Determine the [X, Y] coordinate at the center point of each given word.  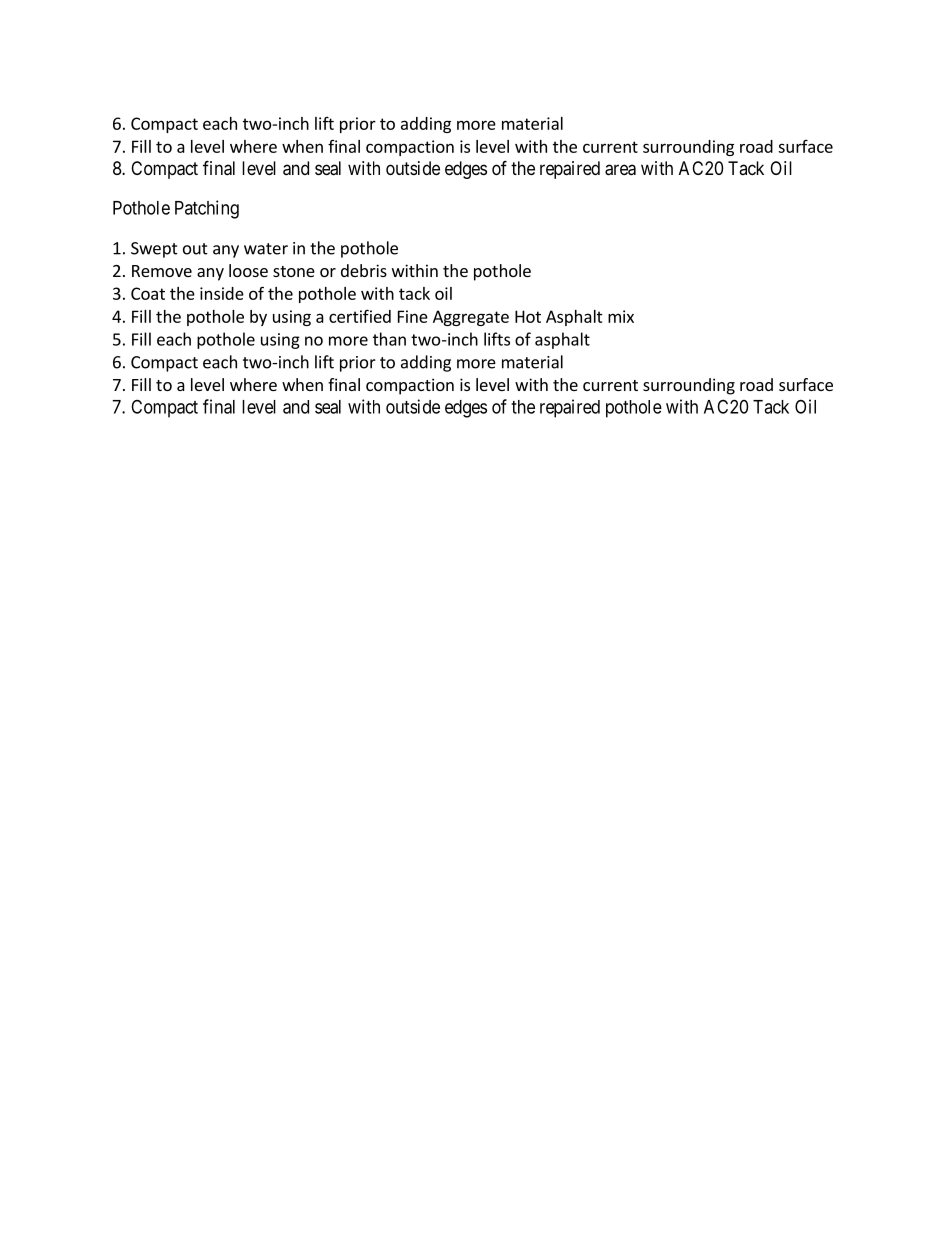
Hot [528, 316]
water [266, 249]
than [389, 339]
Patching [207, 209]
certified [360, 316]
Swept [154, 250]
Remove [162, 271]
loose [248, 270]
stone [294, 271]
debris [364, 270]
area [620, 170]
